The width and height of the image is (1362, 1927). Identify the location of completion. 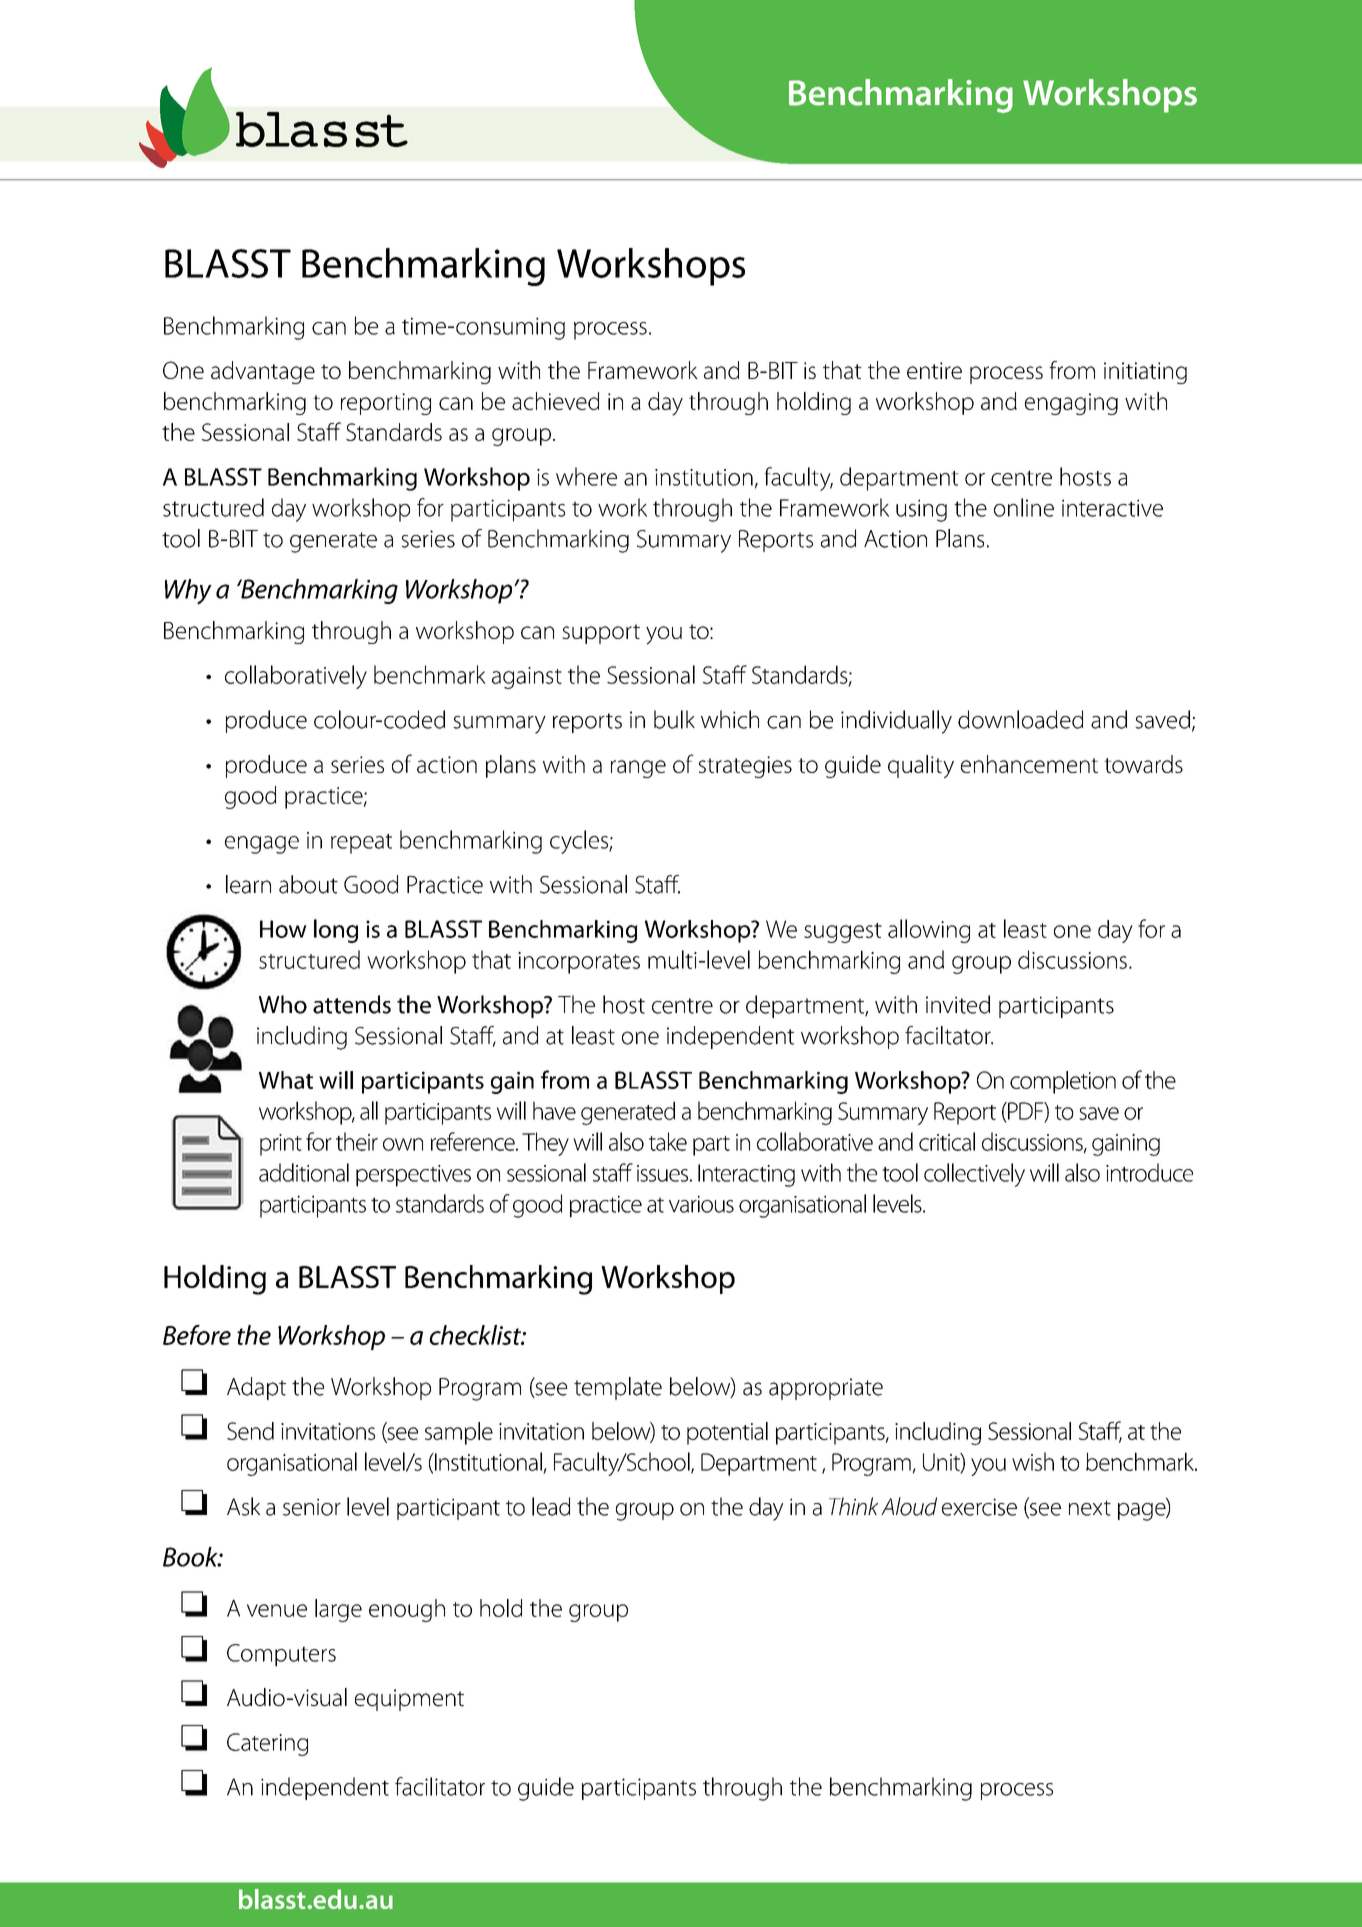
(1063, 1082).
